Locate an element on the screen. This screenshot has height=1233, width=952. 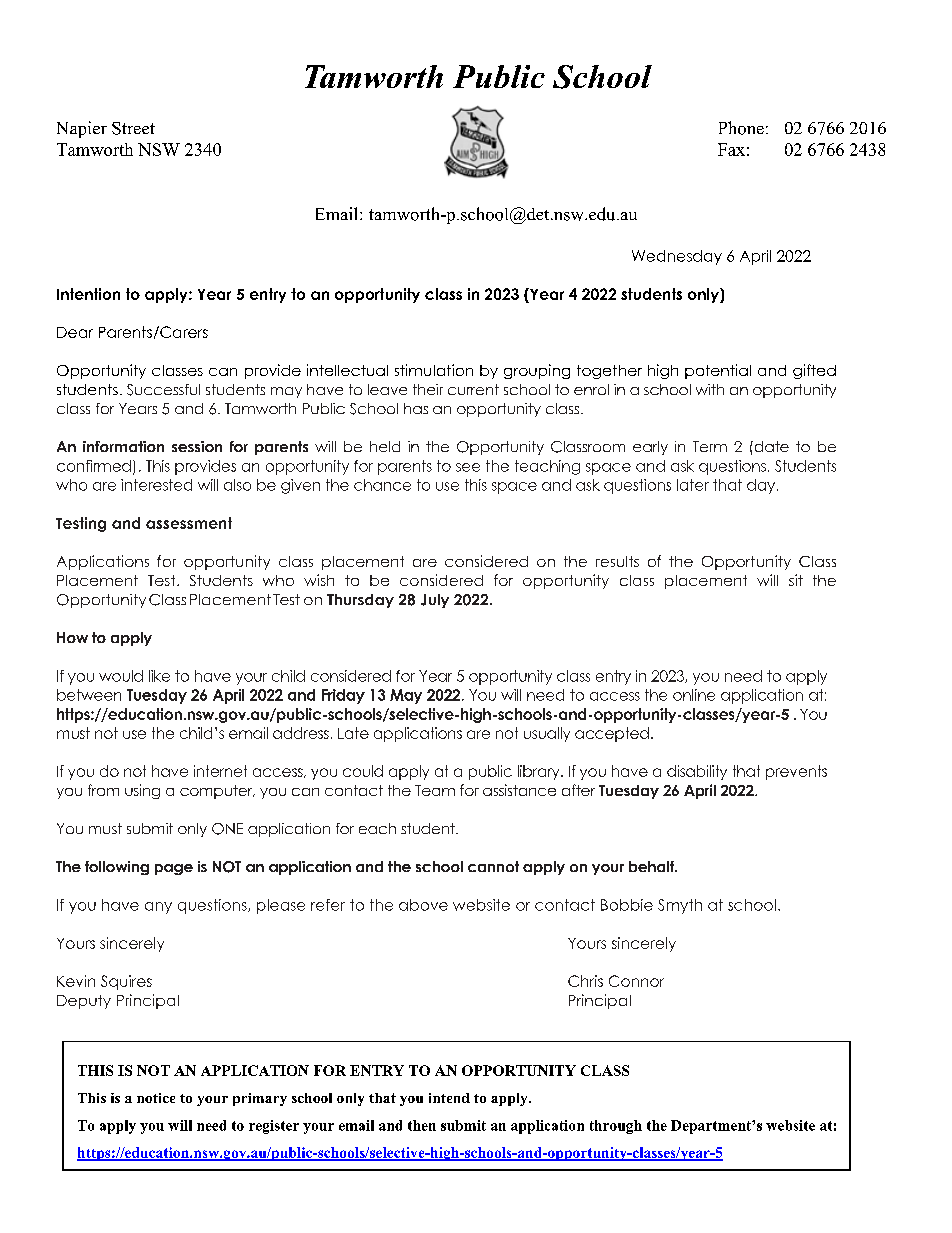
like is located at coordinates (159, 676).
